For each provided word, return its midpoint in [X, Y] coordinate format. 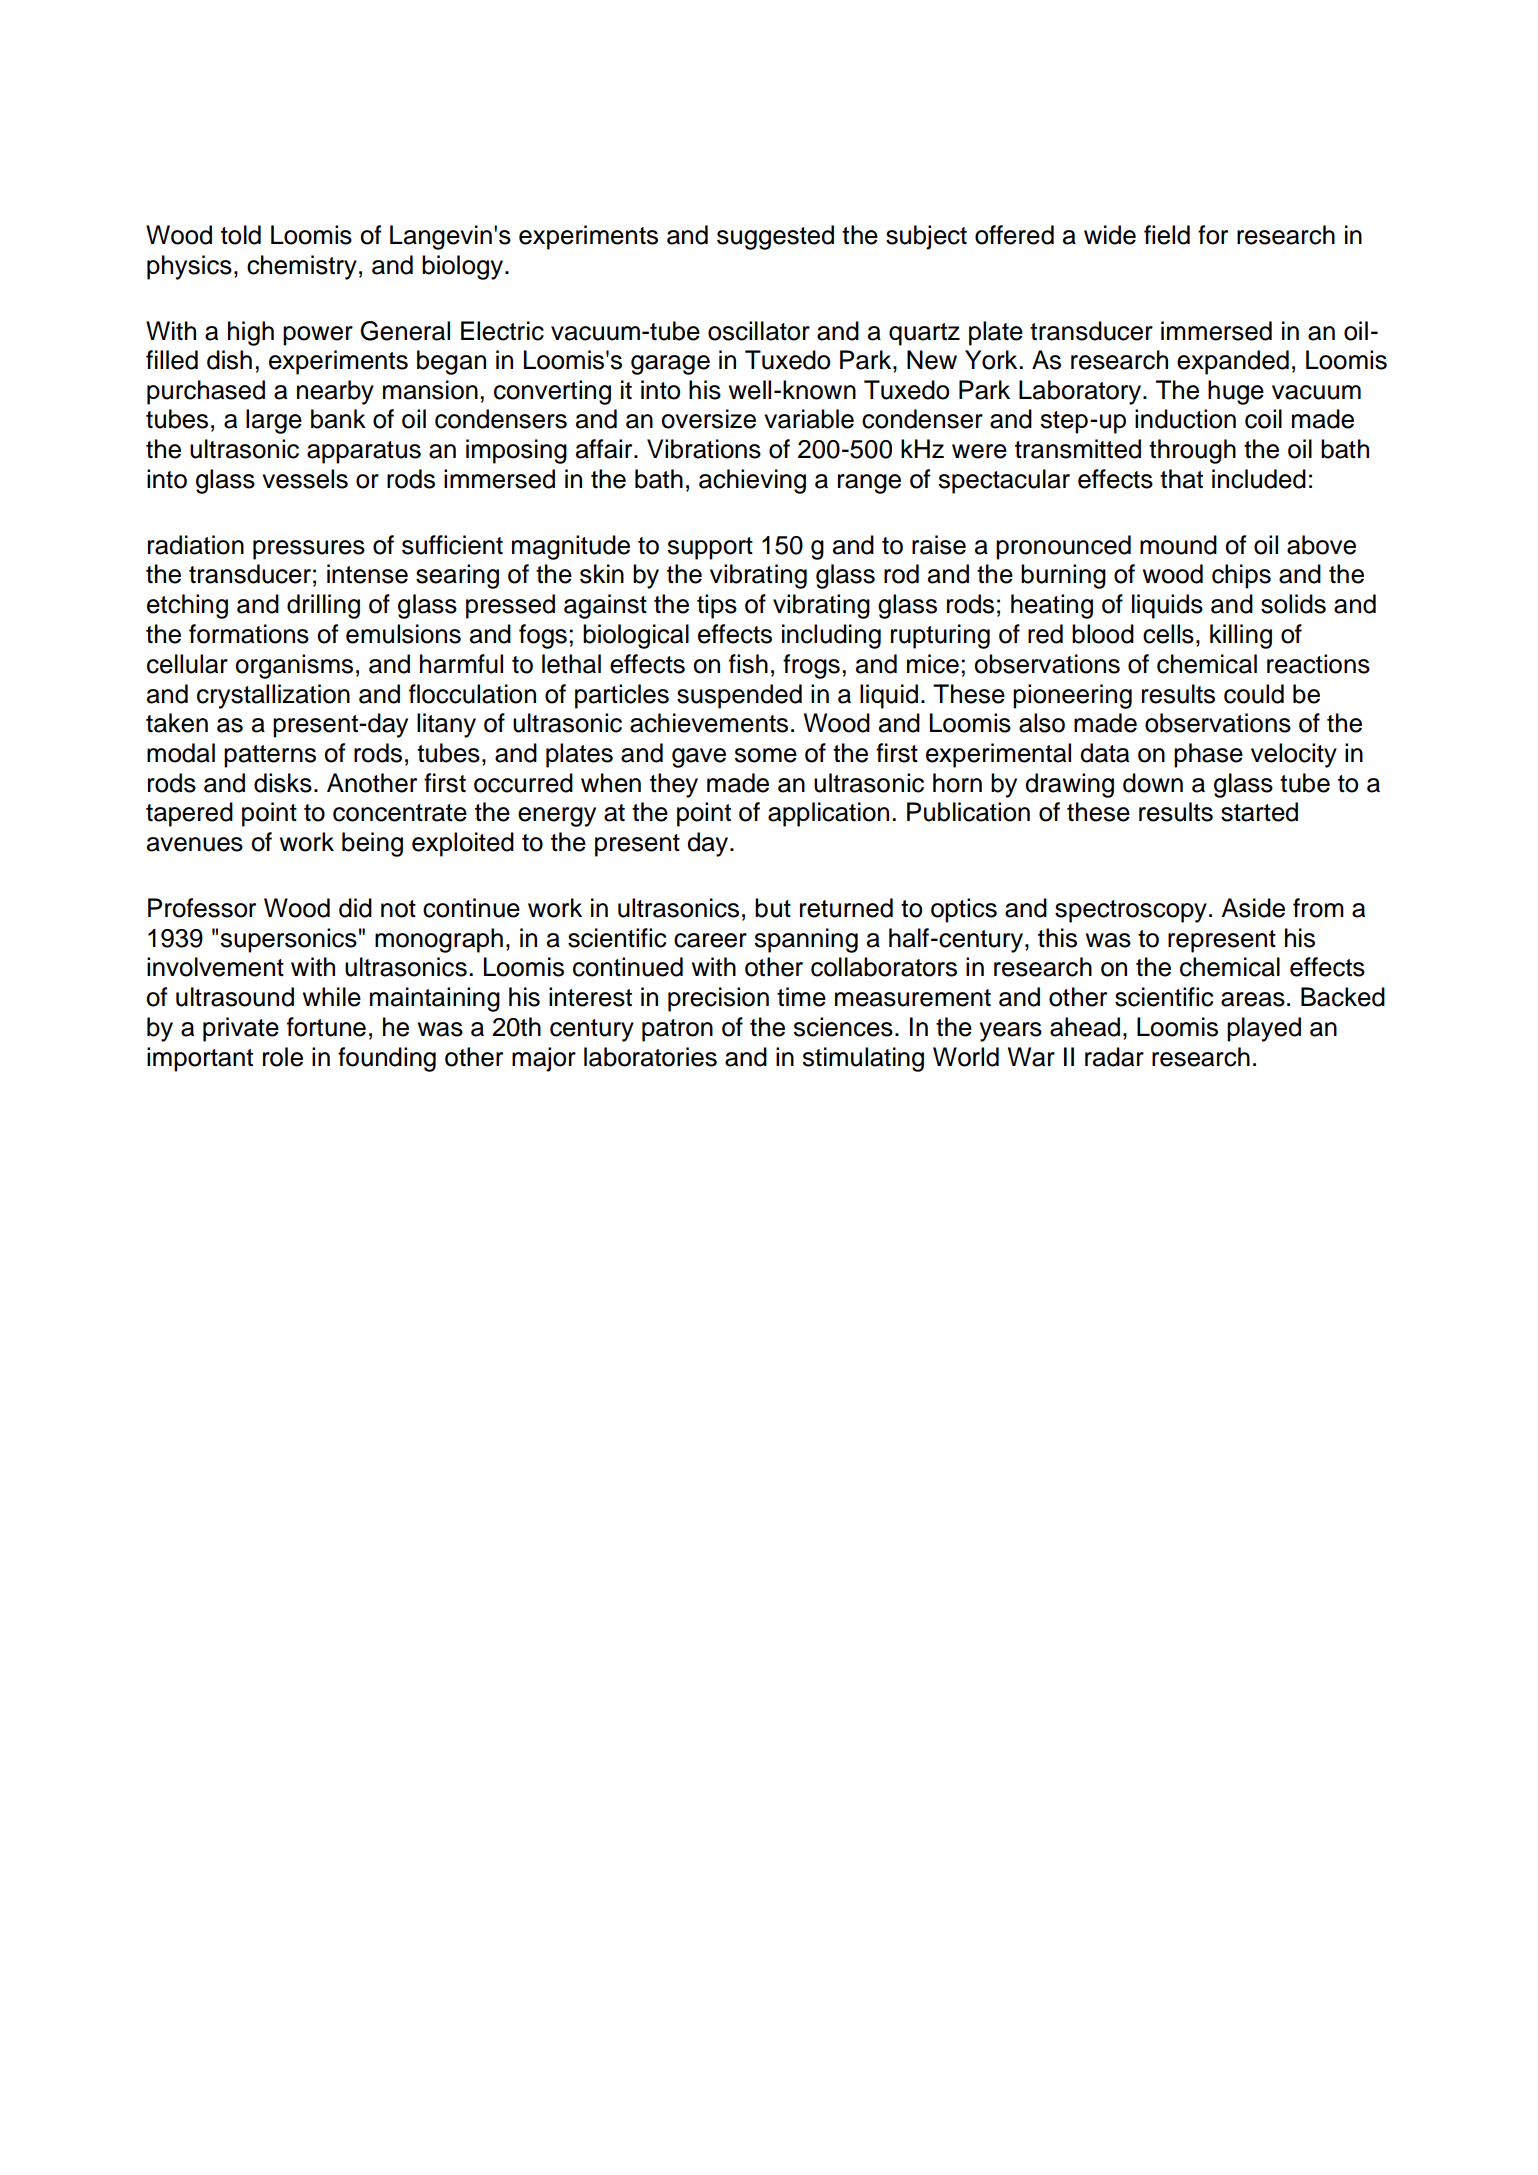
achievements [709, 723]
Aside [1253, 908]
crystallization [273, 696]
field [1167, 235]
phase [1208, 755]
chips [1241, 576]
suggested [775, 237]
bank [338, 419]
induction [1185, 419]
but [773, 908]
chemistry [302, 267]
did [355, 908]
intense [367, 574]
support [710, 548]
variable [809, 419]
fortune [326, 1027]
